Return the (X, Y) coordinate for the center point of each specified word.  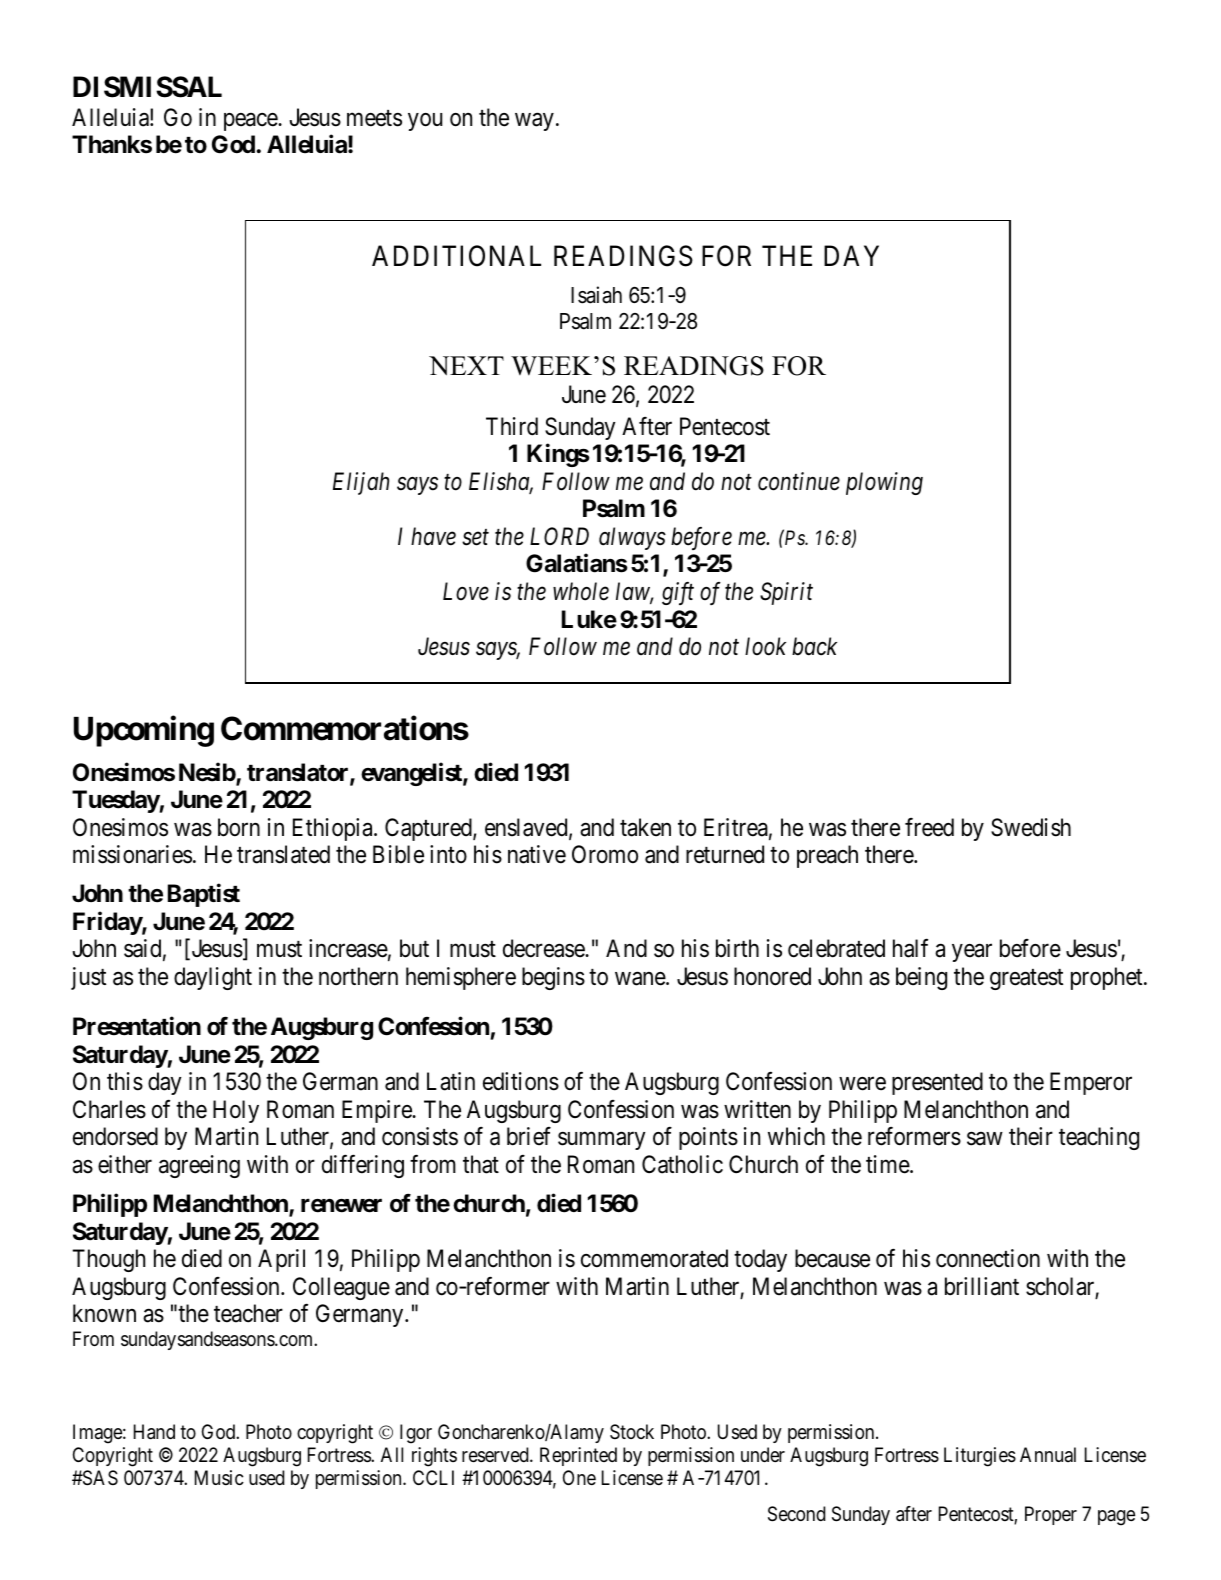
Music (219, 1477)
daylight (213, 978)
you (425, 122)
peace (251, 122)
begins (553, 978)
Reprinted (578, 1456)
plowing (884, 483)
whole (581, 591)
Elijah (361, 483)
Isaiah (596, 295)
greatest (1026, 979)
